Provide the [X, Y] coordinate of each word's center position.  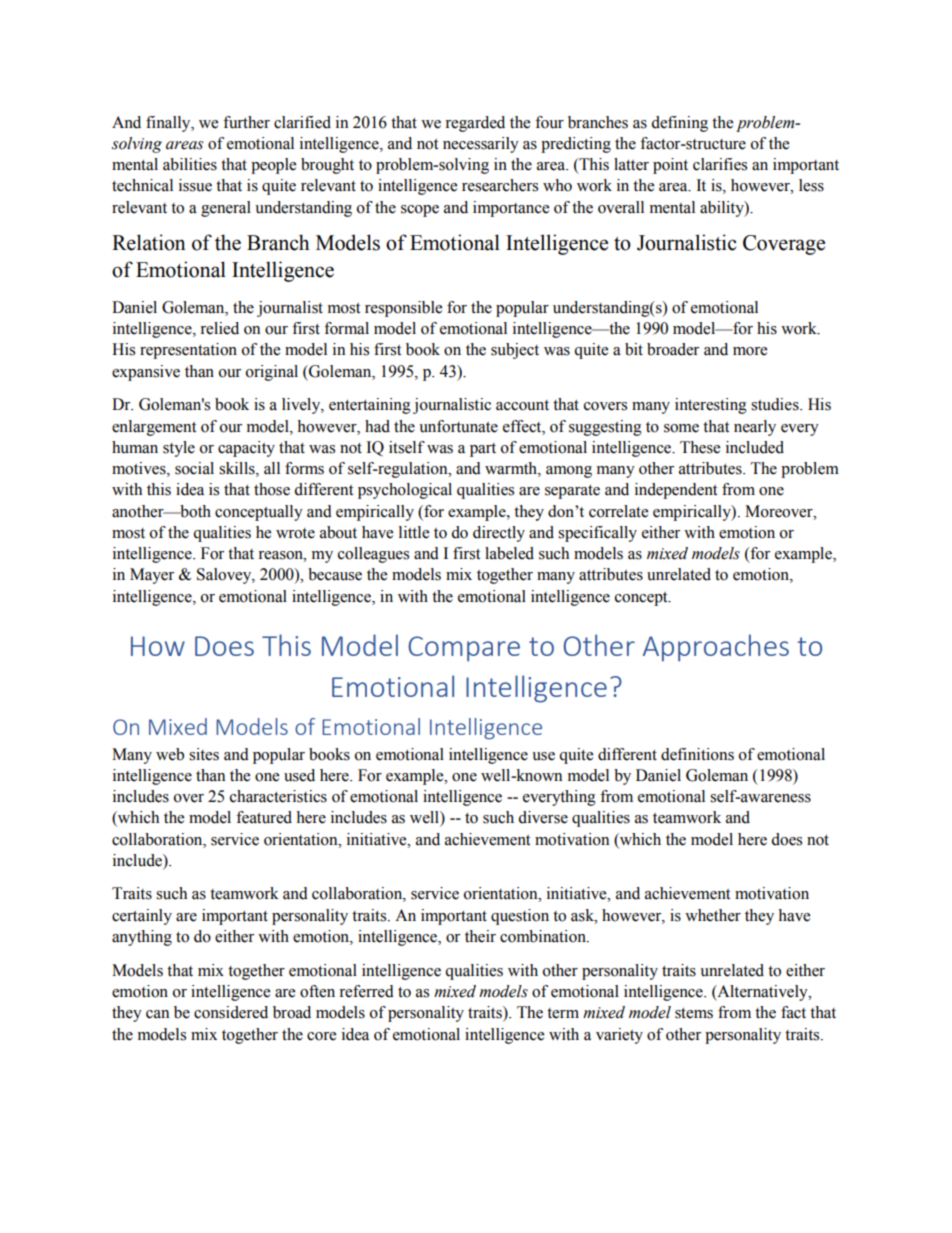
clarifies [720, 164]
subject [515, 351]
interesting [711, 406]
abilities [190, 164]
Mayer [152, 576]
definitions [697, 754]
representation [188, 351]
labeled [509, 553]
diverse [543, 817]
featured [264, 817]
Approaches [716, 648]
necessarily [481, 145]
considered [231, 1012]
